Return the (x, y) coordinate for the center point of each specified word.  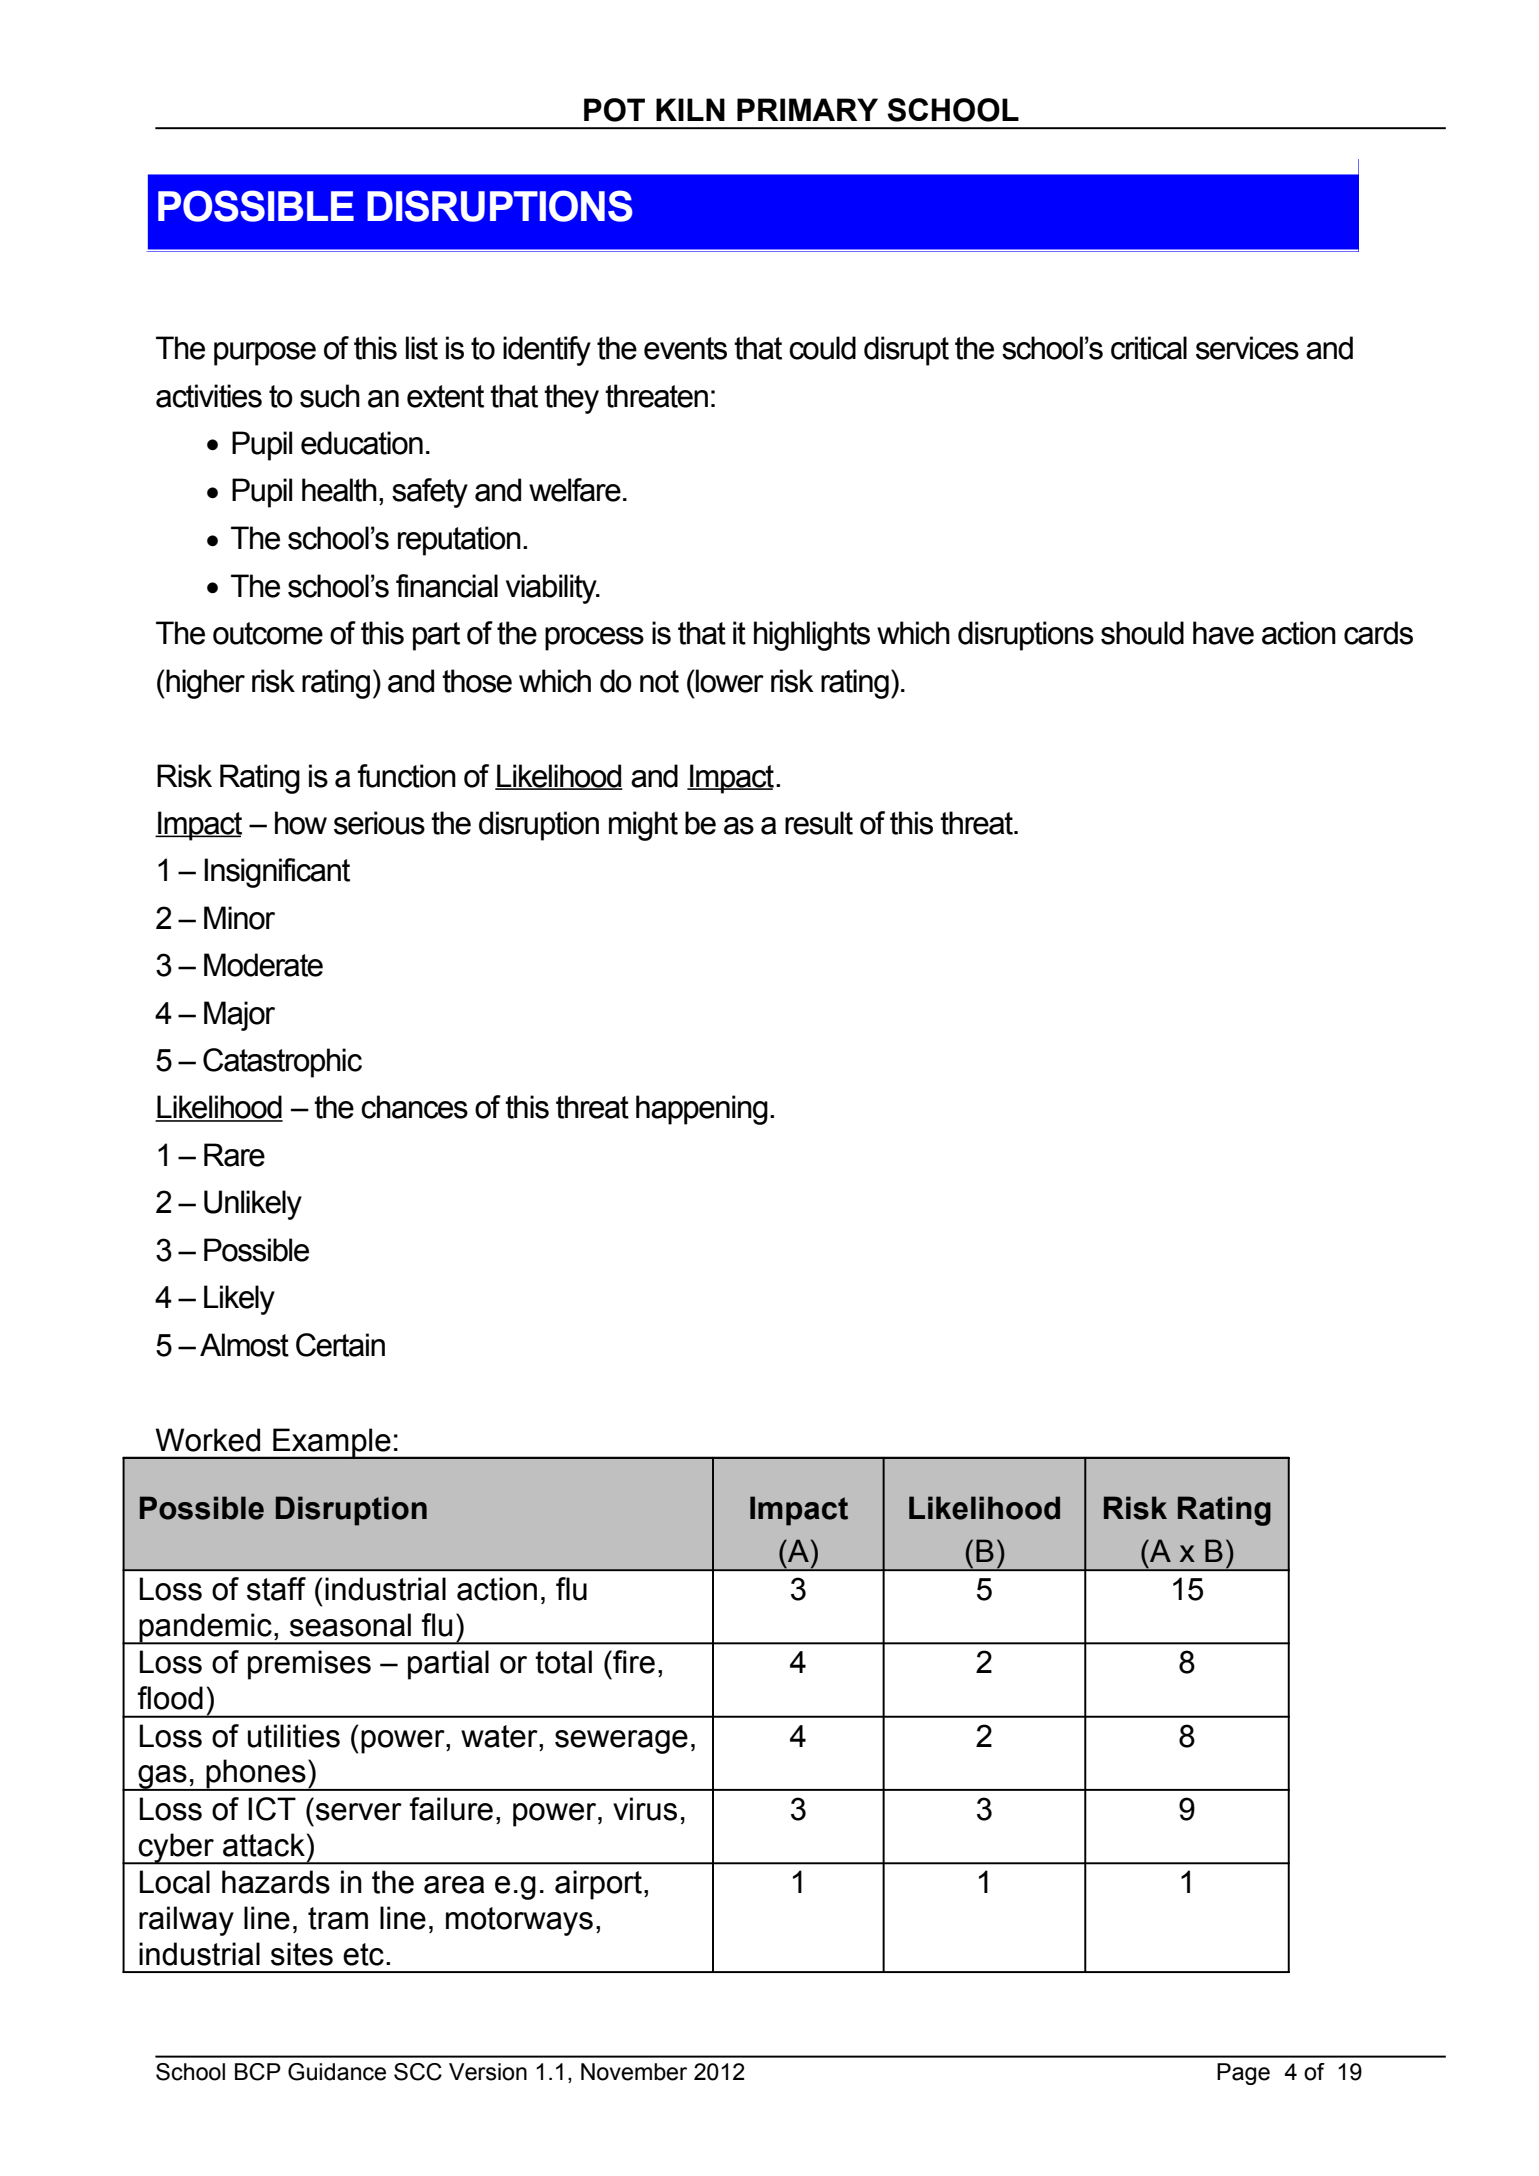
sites (302, 1954)
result (819, 823)
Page (1243, 2074)
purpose (265, 354)
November (634, 2072)
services (1247, 348)
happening (702, 1110)
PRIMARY (807, 109)
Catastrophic (282, 1063)
